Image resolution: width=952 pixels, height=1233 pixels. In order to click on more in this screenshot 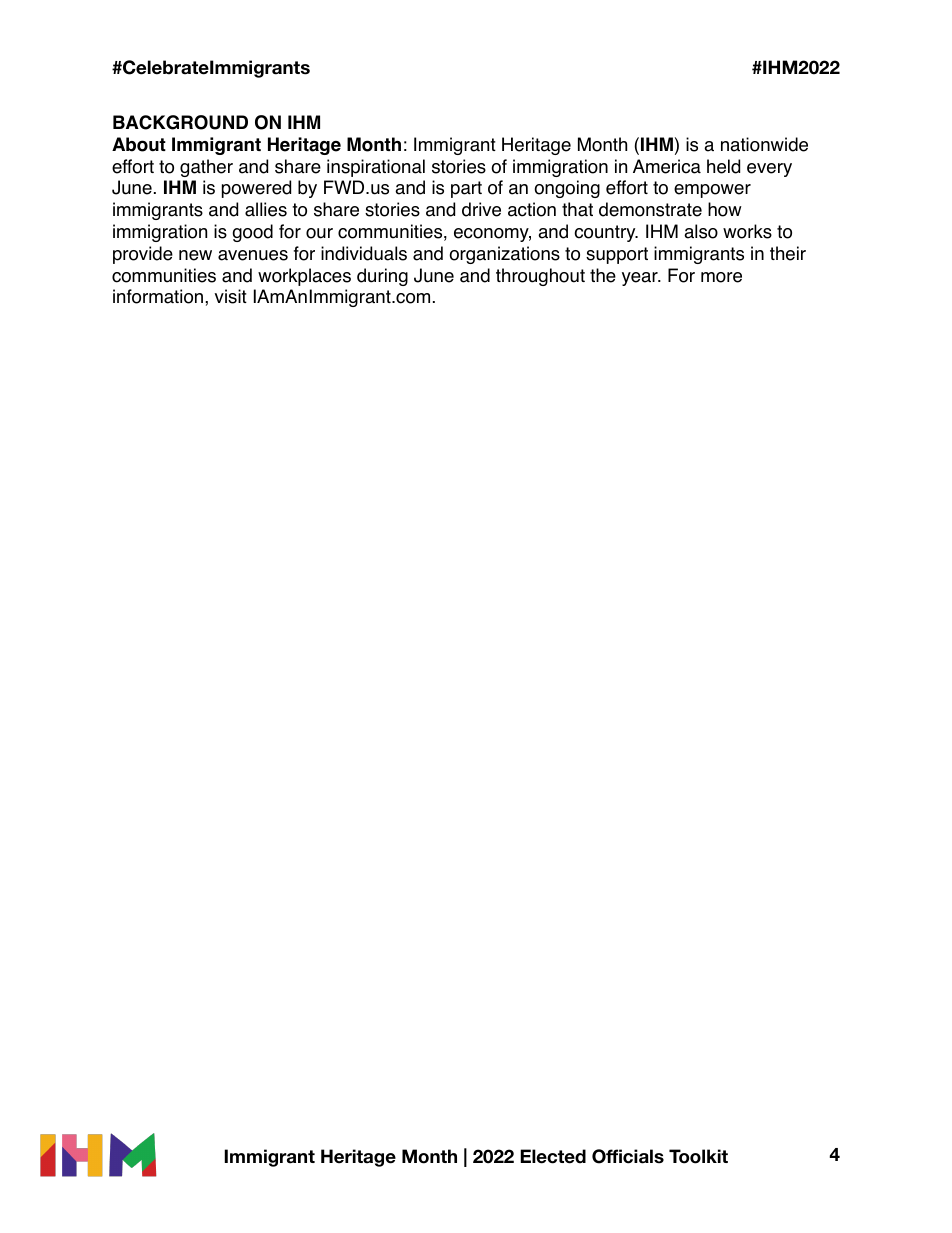, I will do `click(721, 277)`.
